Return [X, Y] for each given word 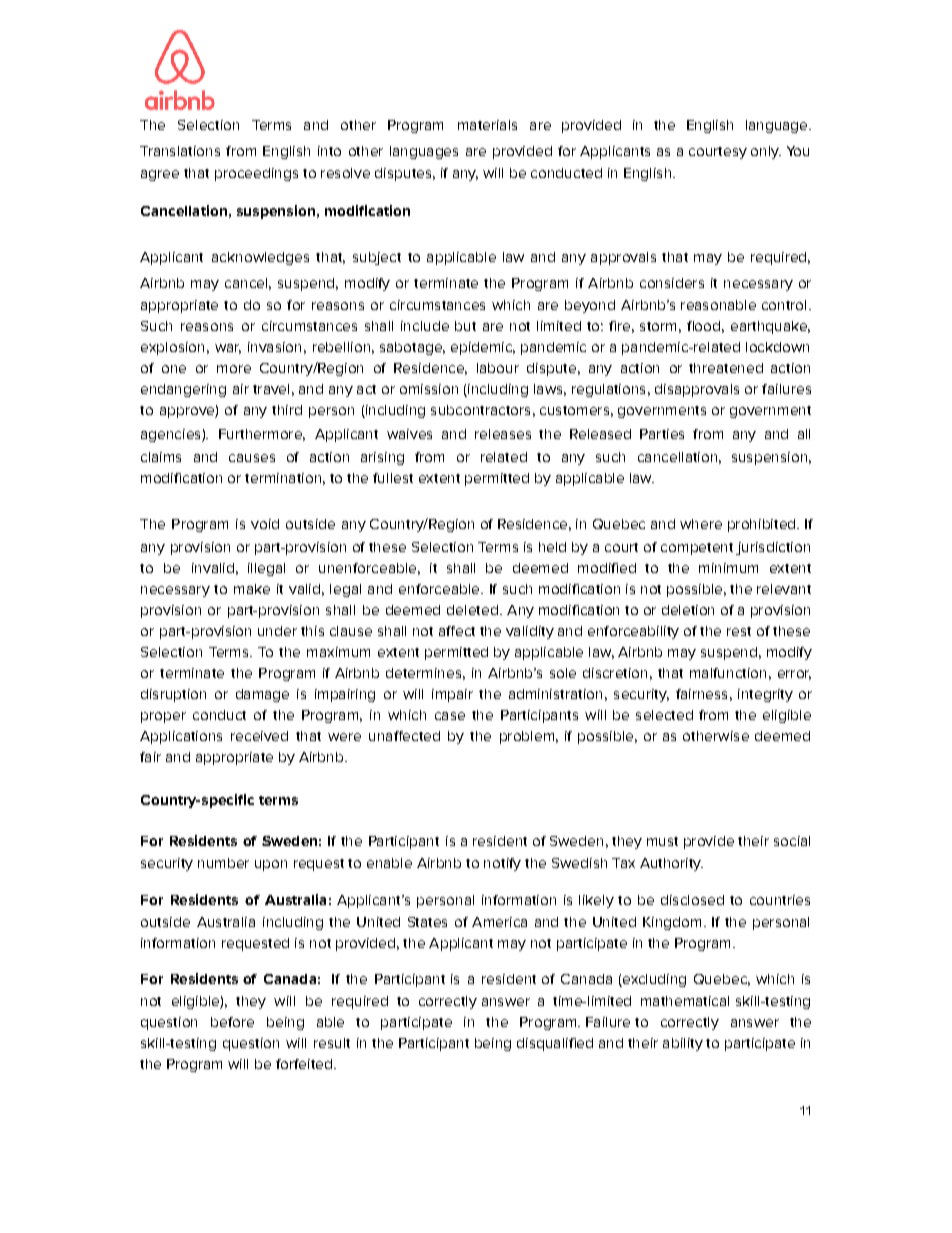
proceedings [256, 174]
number [223, 863]
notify [502, 864]
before [232, 1022]
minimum [728, 568]
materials [487, 125]
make [252, 589]
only [766, 152]
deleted [472, 610]
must [662, 841]
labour [498, 368]
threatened [726, 368]
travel [271, 389]
